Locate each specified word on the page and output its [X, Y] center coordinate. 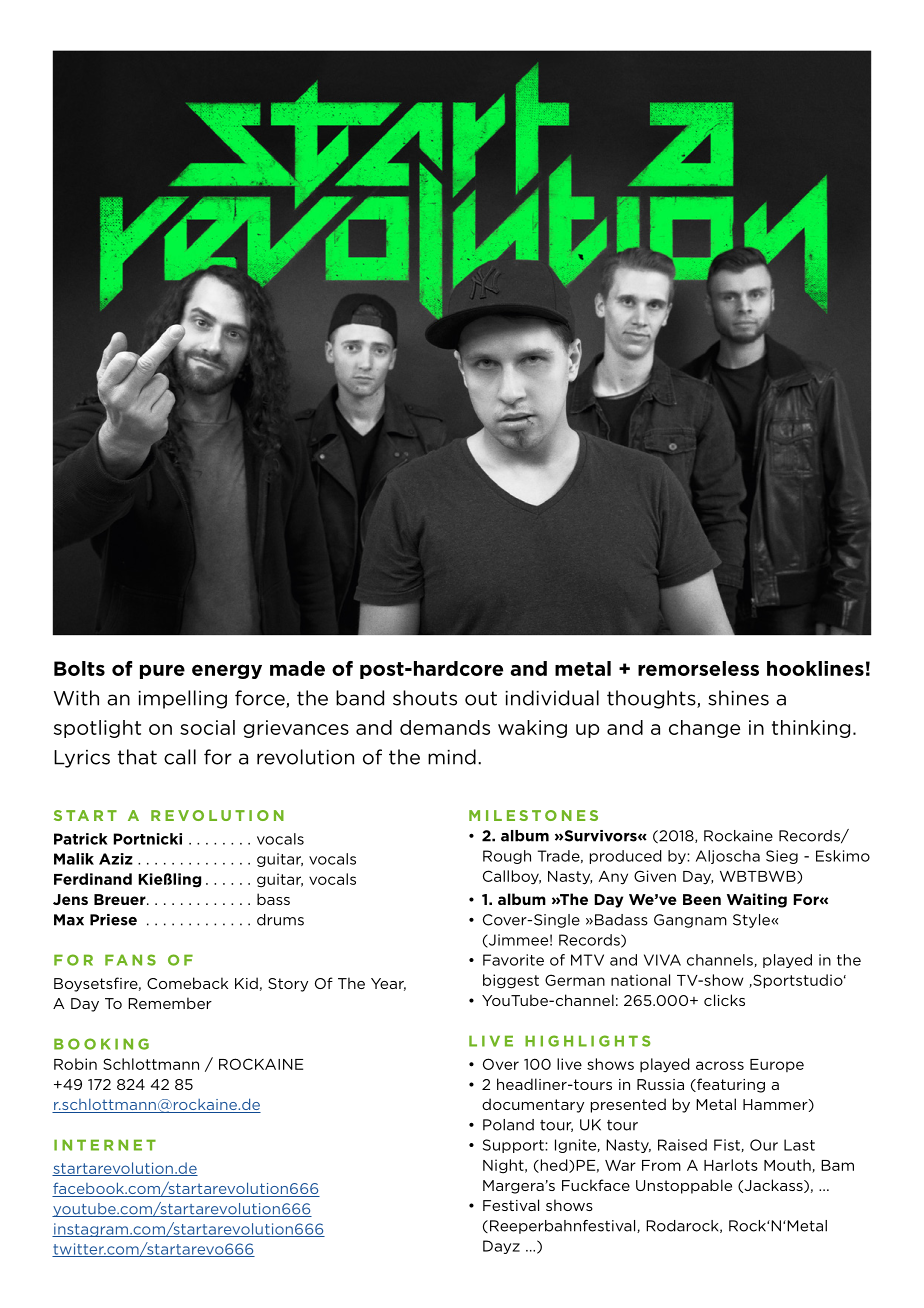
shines [738, 698]
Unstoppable [684, 1186]
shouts [425, 698]
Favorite [513, 960]
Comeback [187, 983]
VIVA [662, 960]
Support [514, 1146]
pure [162, 671]
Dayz [501, 1247]
